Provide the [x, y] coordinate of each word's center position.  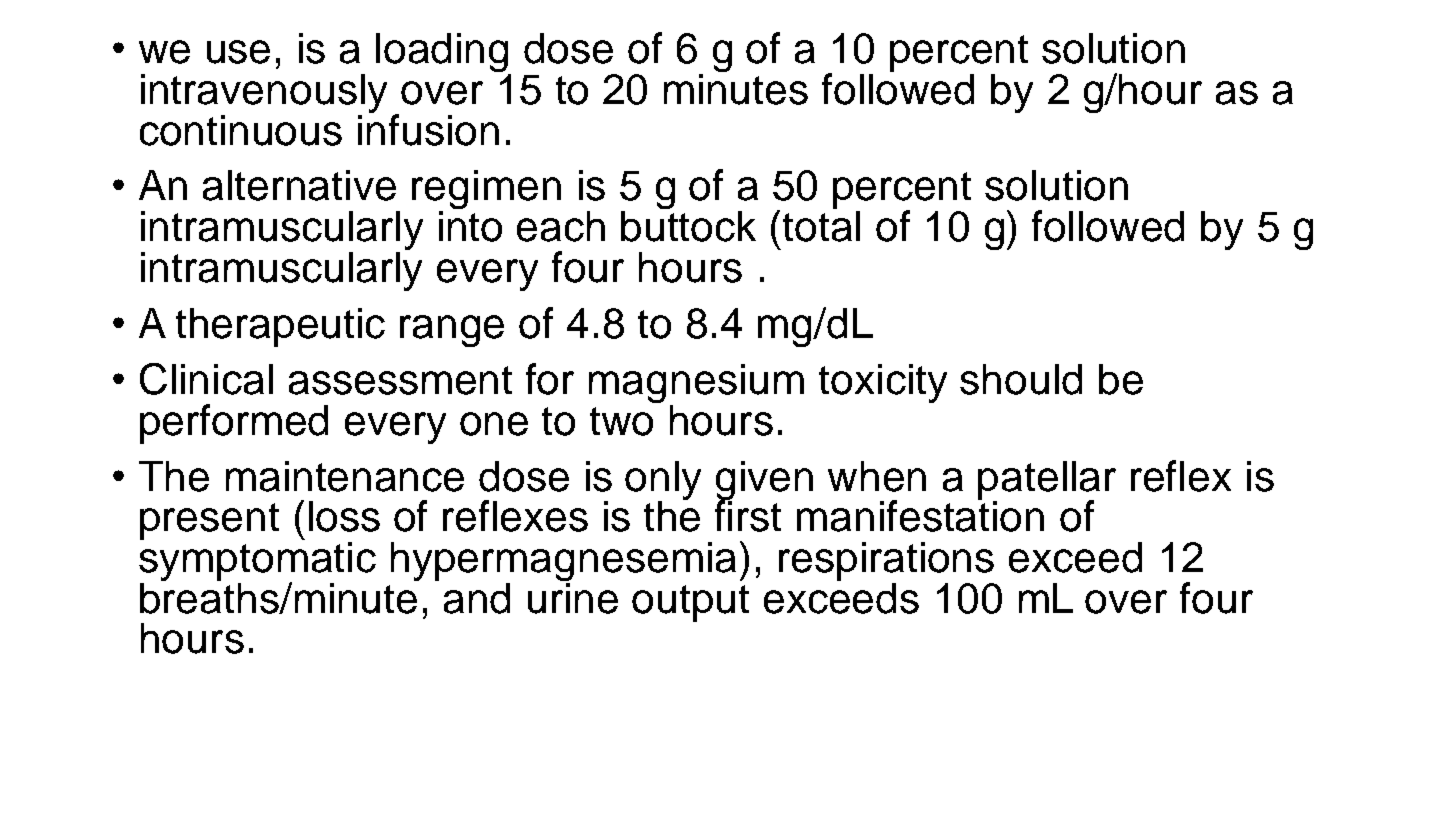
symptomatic [257, 561]
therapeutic [280, 327]
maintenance [345, 476]
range [452, 331]
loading [443, 54]
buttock [688, 225]
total [821, 225]
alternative [299, 185]
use [238, 52]
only [663, 481]
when [877, 476]
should [1021, 379]
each [561, 226]
